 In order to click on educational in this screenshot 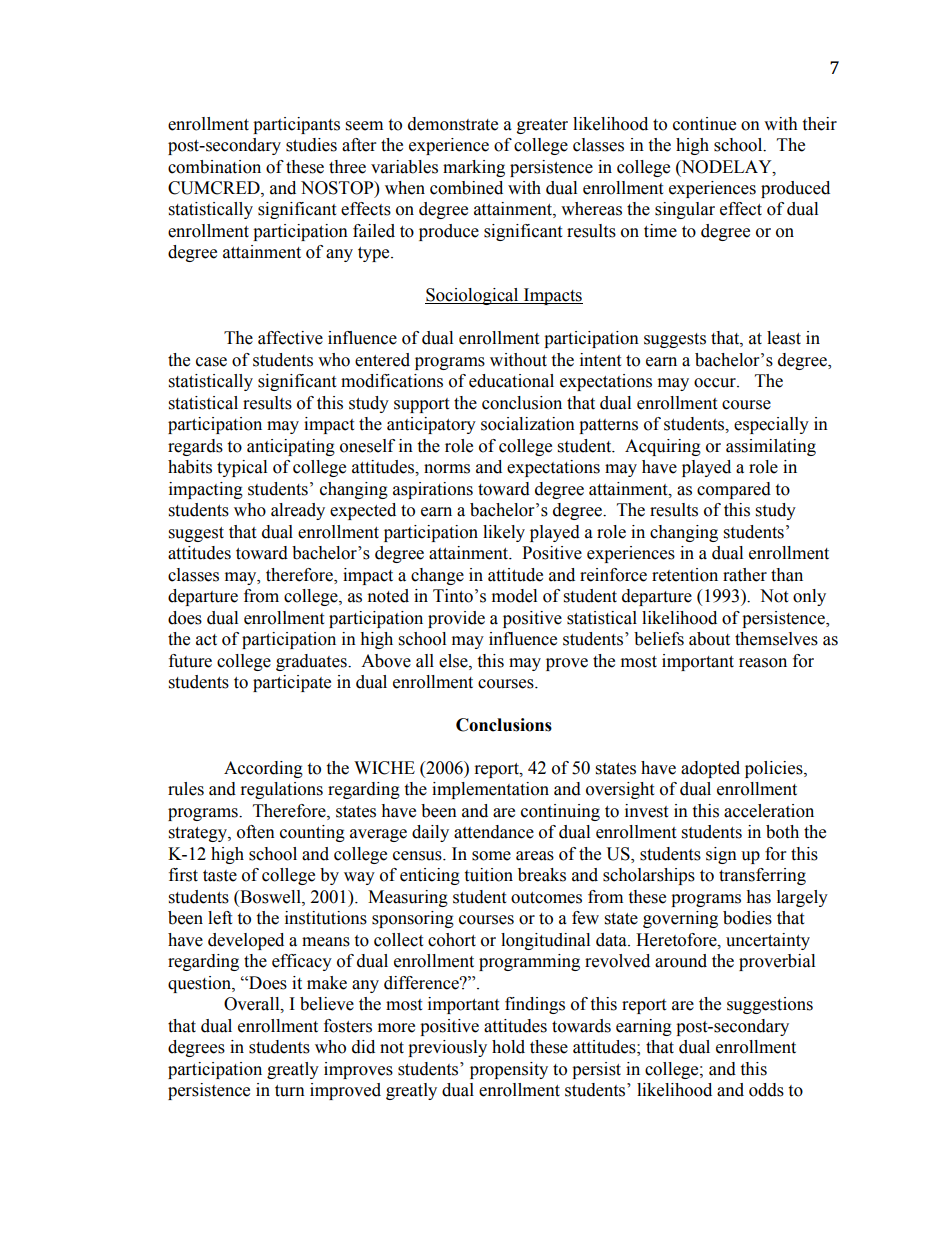, I will do `click(511, 381)`.
